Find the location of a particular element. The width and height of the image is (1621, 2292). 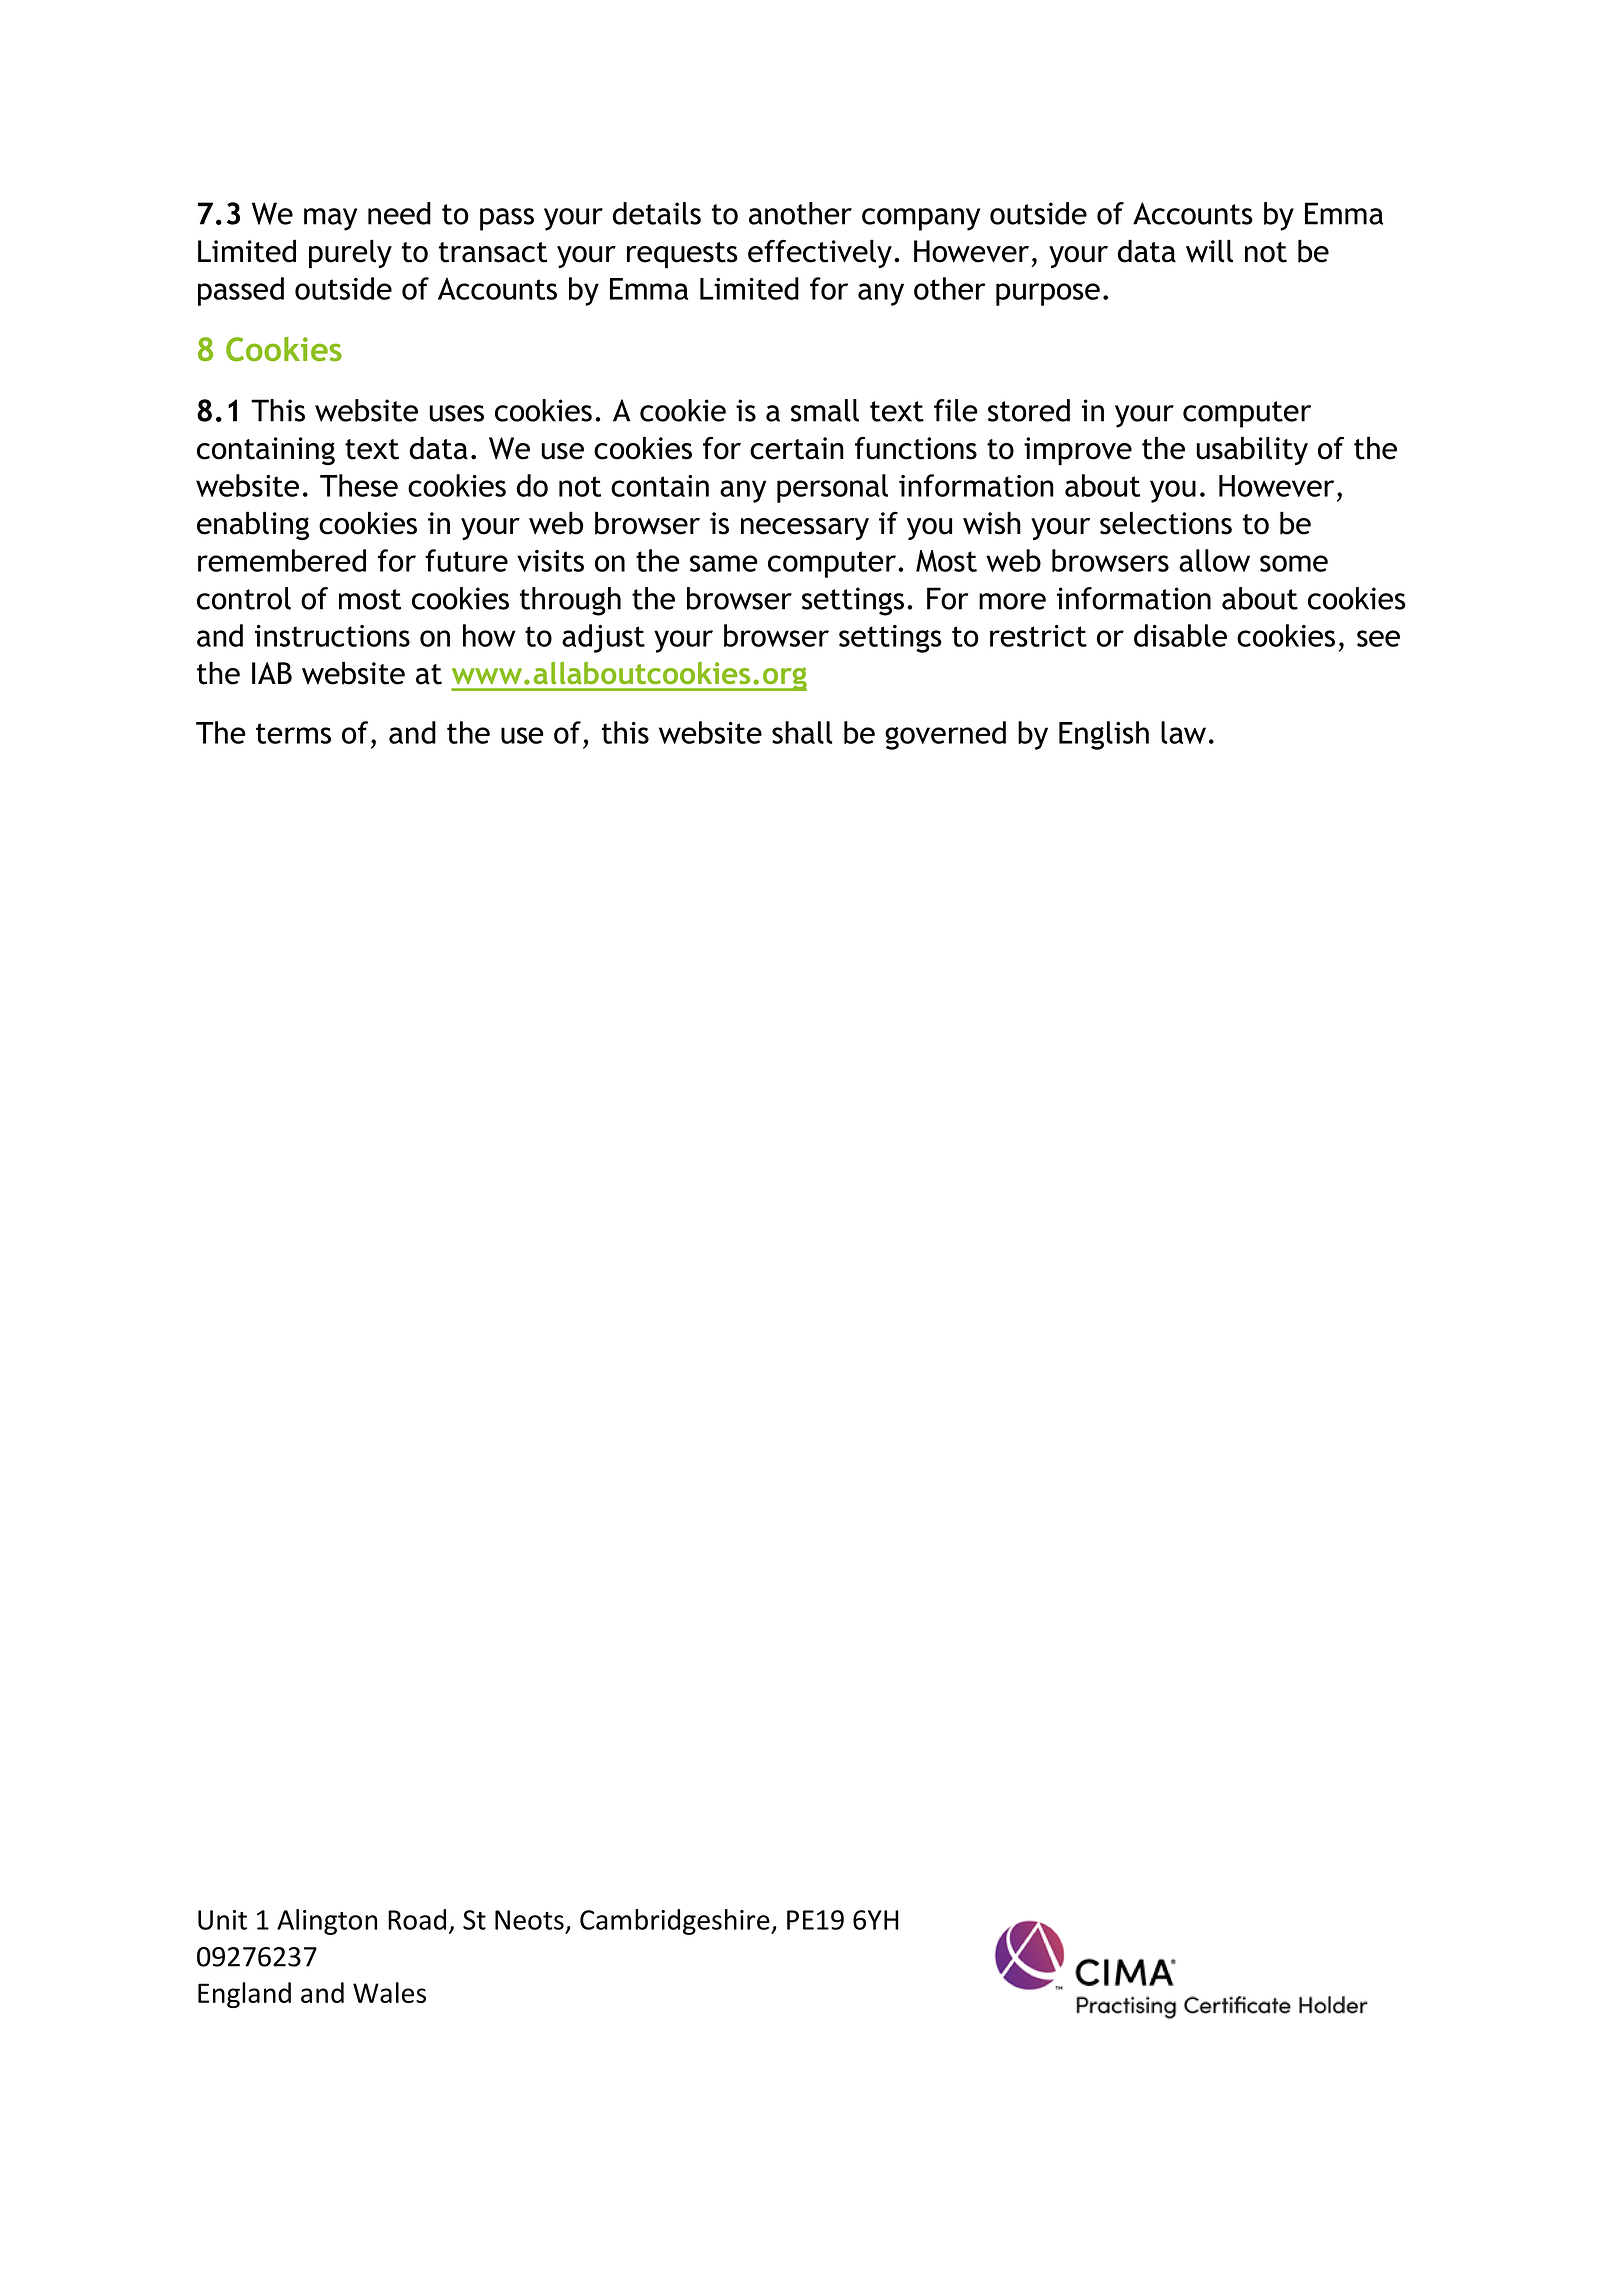

will is located at coordinates (1209, 251).
